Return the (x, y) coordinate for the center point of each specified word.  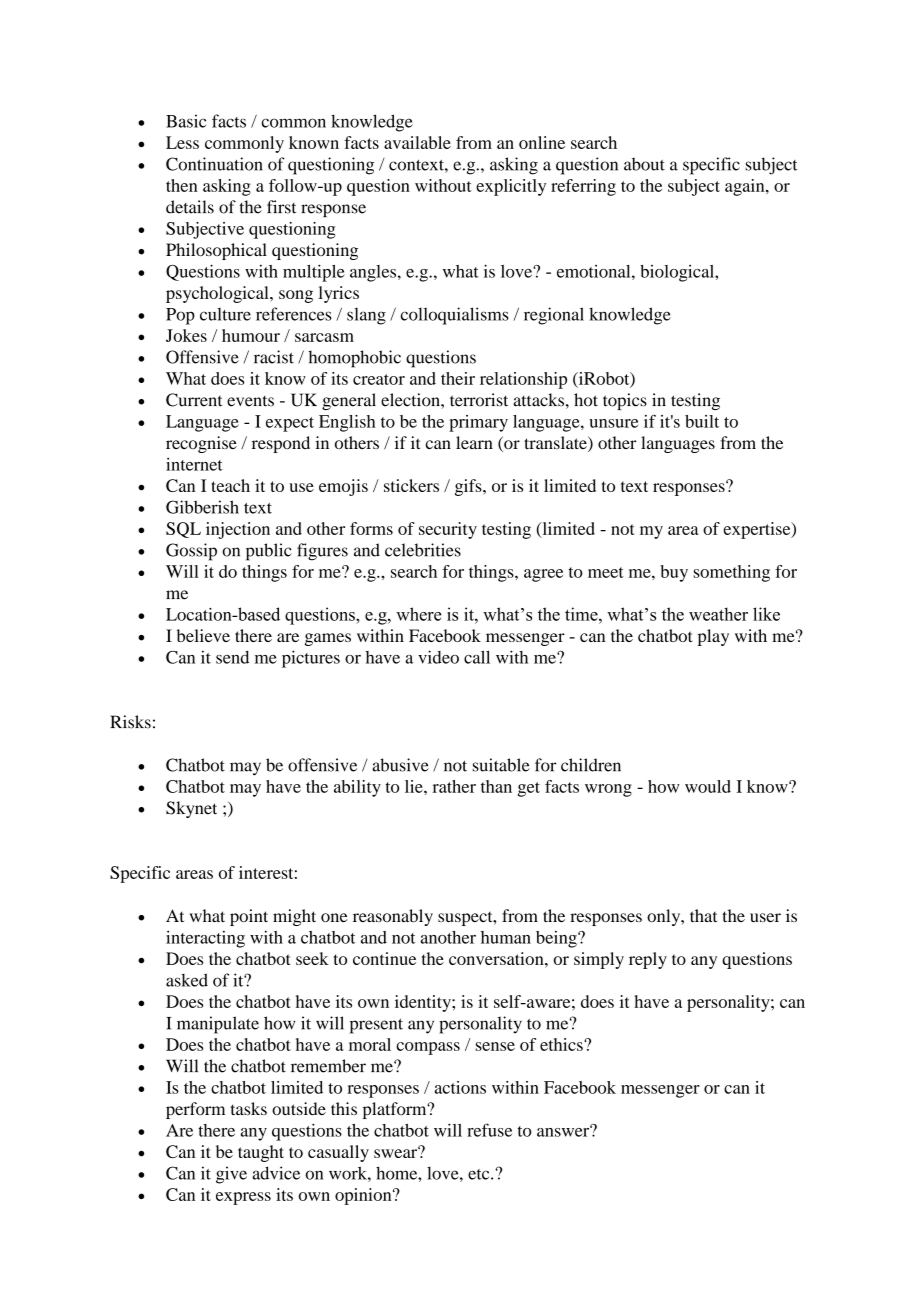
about (644, 164)
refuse (489, 1130)
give (231, 1175)
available (417, 142)
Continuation (214, 164)
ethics (562, 1044)
